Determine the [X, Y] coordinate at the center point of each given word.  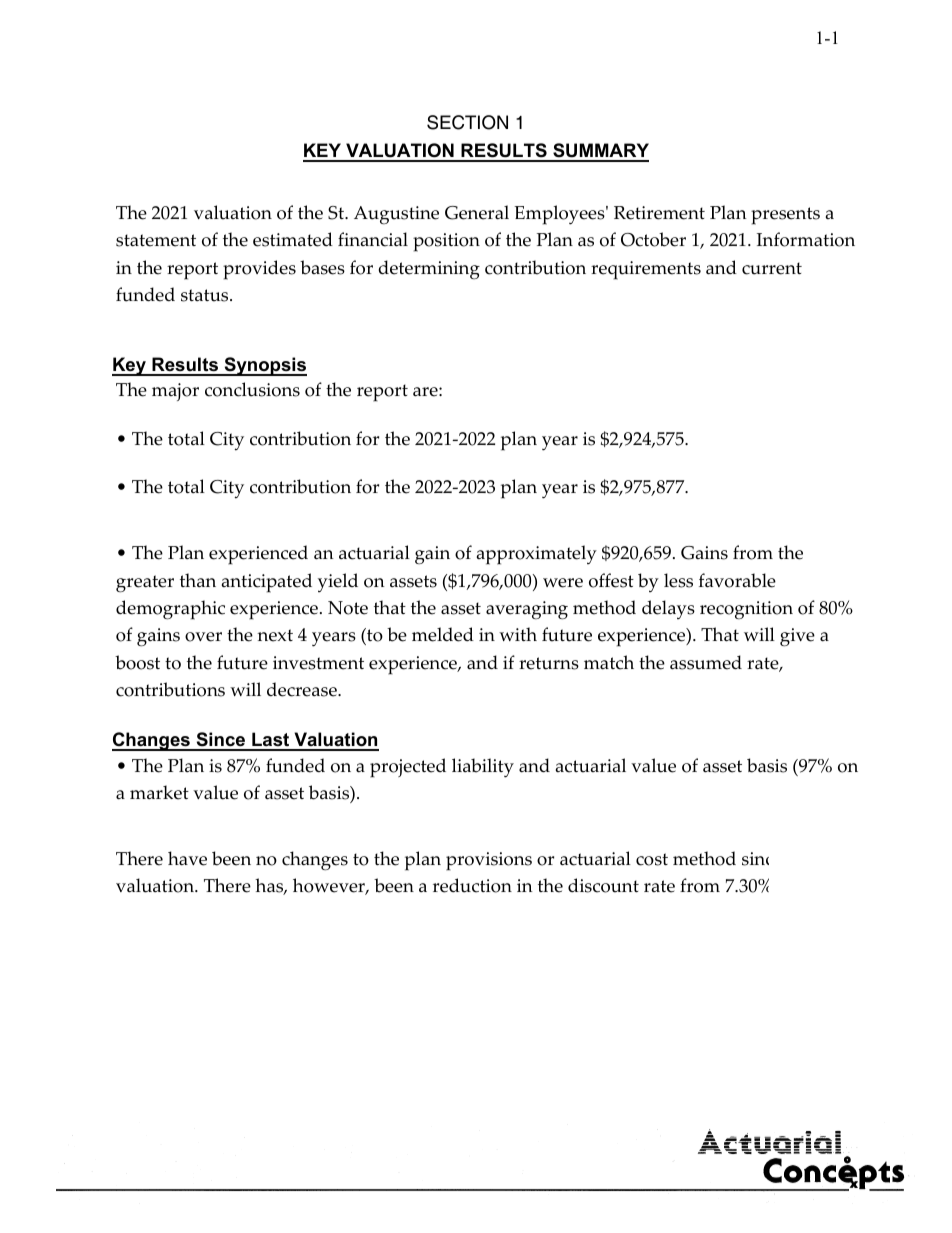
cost [652, 859]
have [187, 858]
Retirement [659, 213]
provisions [489, 861]
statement [156, 240]
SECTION [467, 122]
